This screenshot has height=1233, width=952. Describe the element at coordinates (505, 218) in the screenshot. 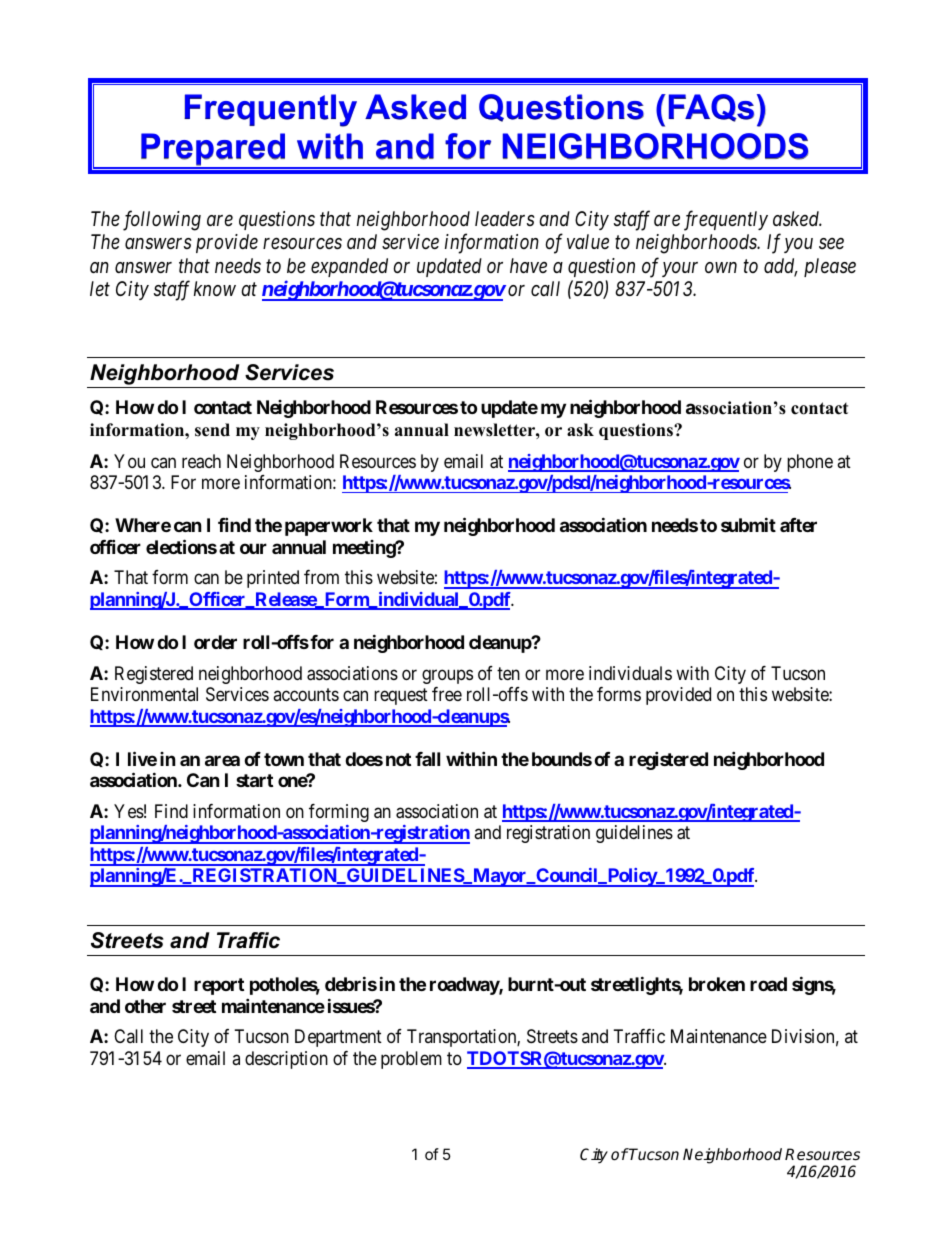

I see `leaders` at that location.
